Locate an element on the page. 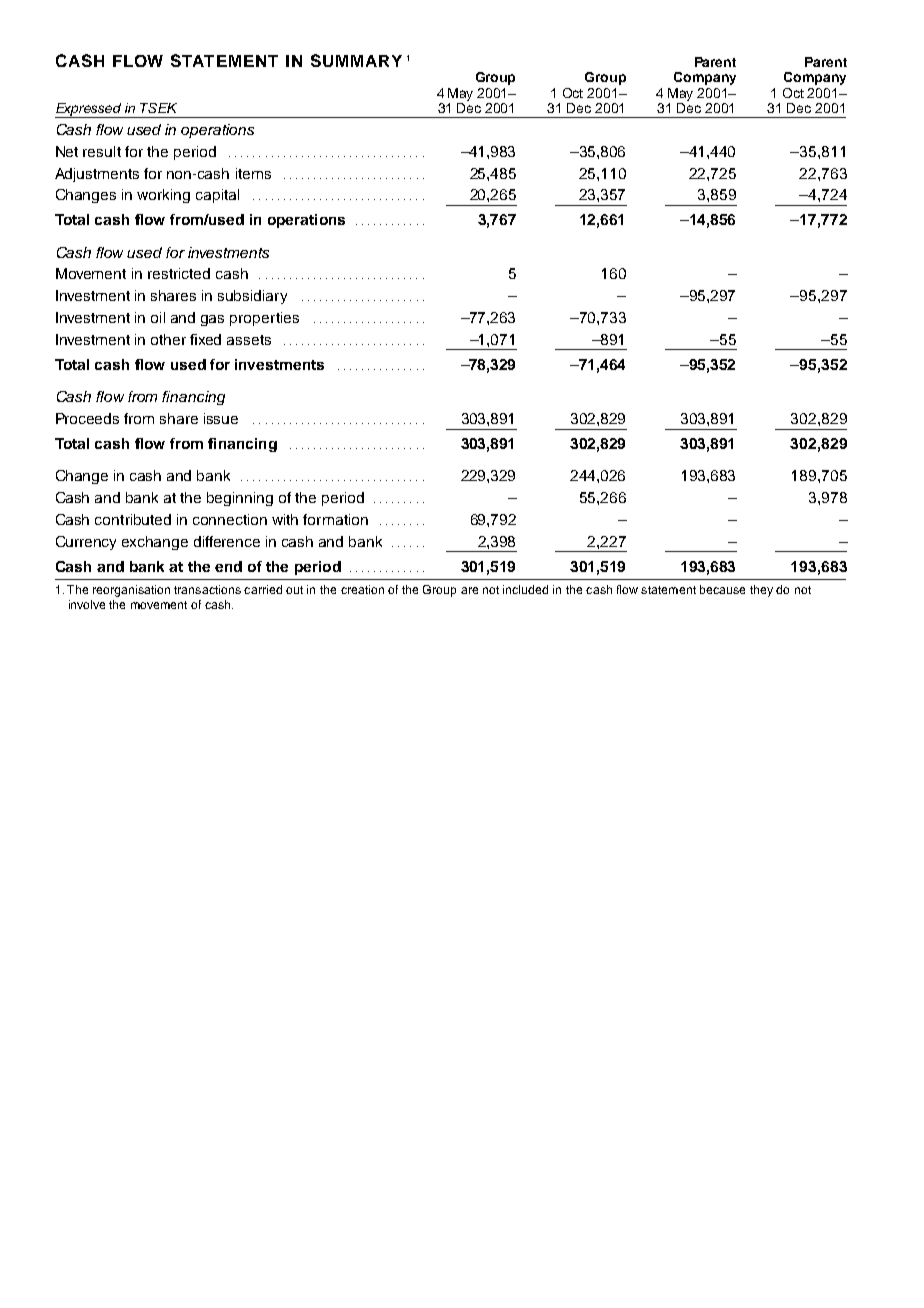 This image has height=1308, width=924. items is located at coordinates (253, 173).
